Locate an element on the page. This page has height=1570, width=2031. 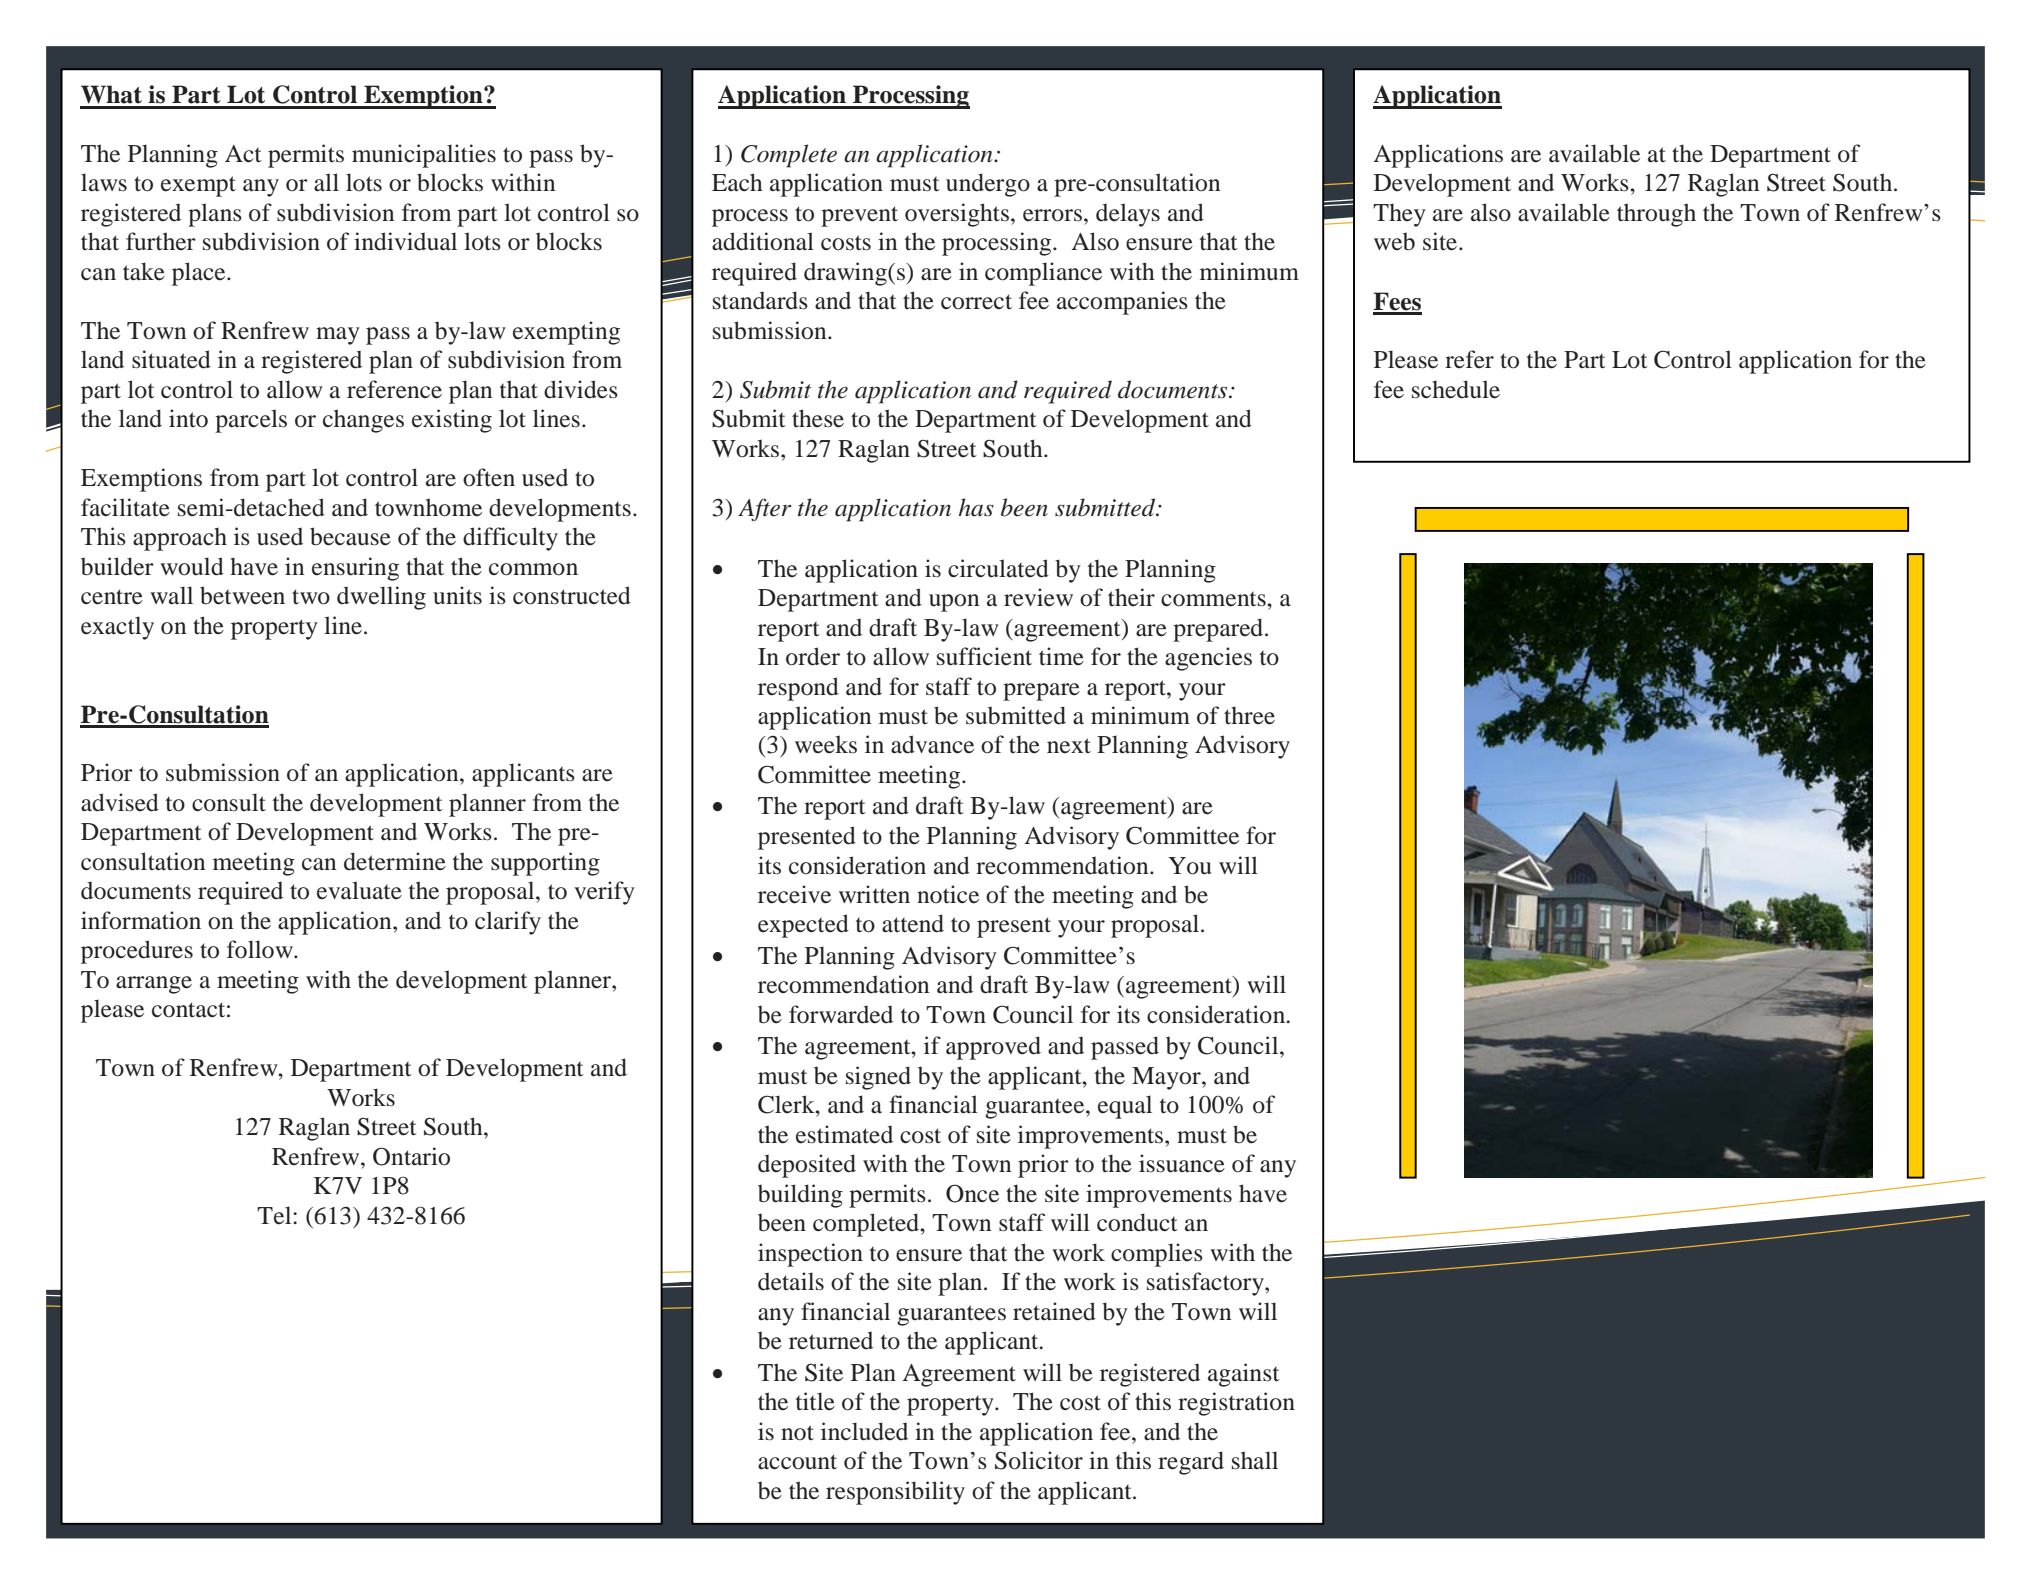
determine is located at coordinates (395, 861).
